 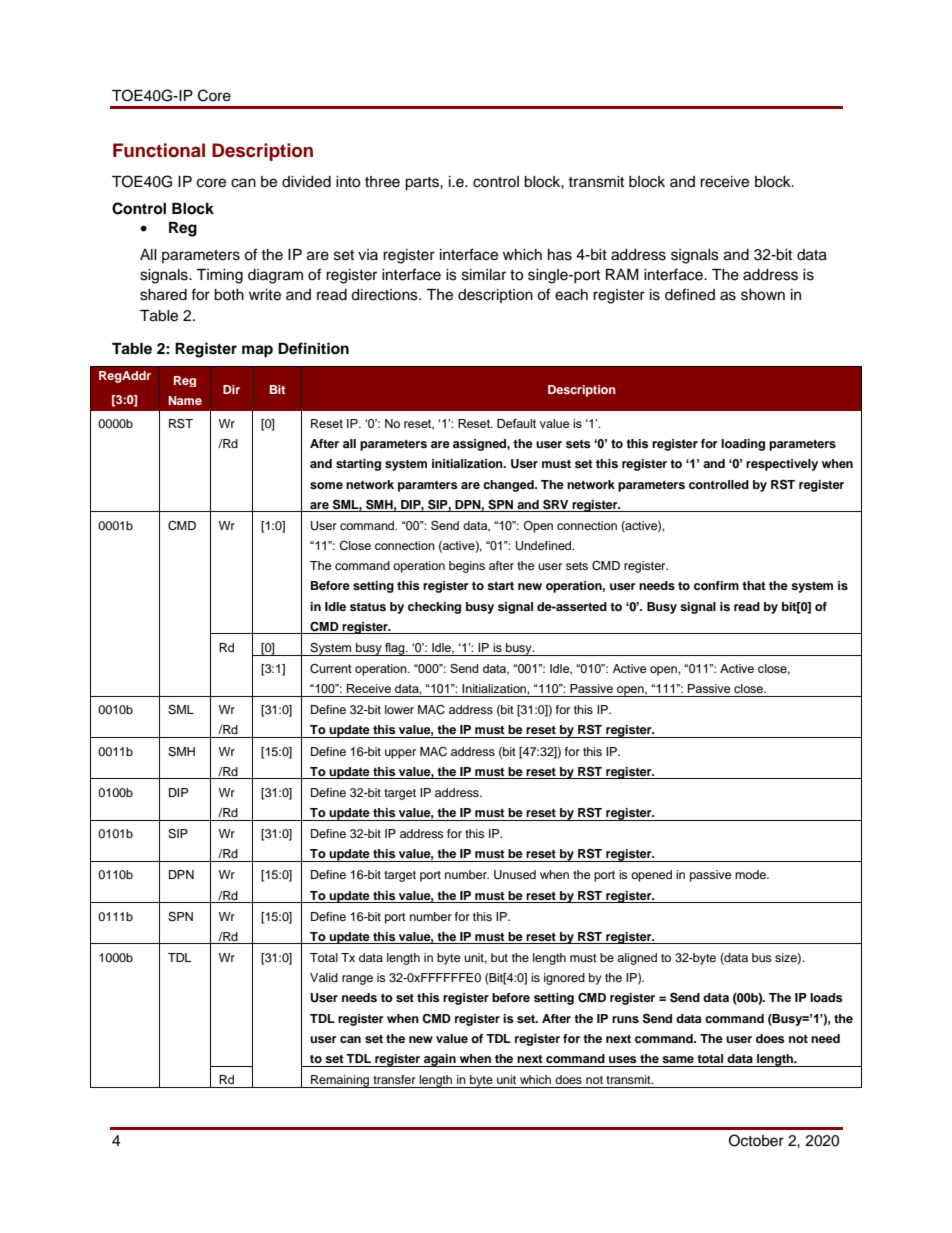 I want to click on Default, so click(x=516, y=423).
